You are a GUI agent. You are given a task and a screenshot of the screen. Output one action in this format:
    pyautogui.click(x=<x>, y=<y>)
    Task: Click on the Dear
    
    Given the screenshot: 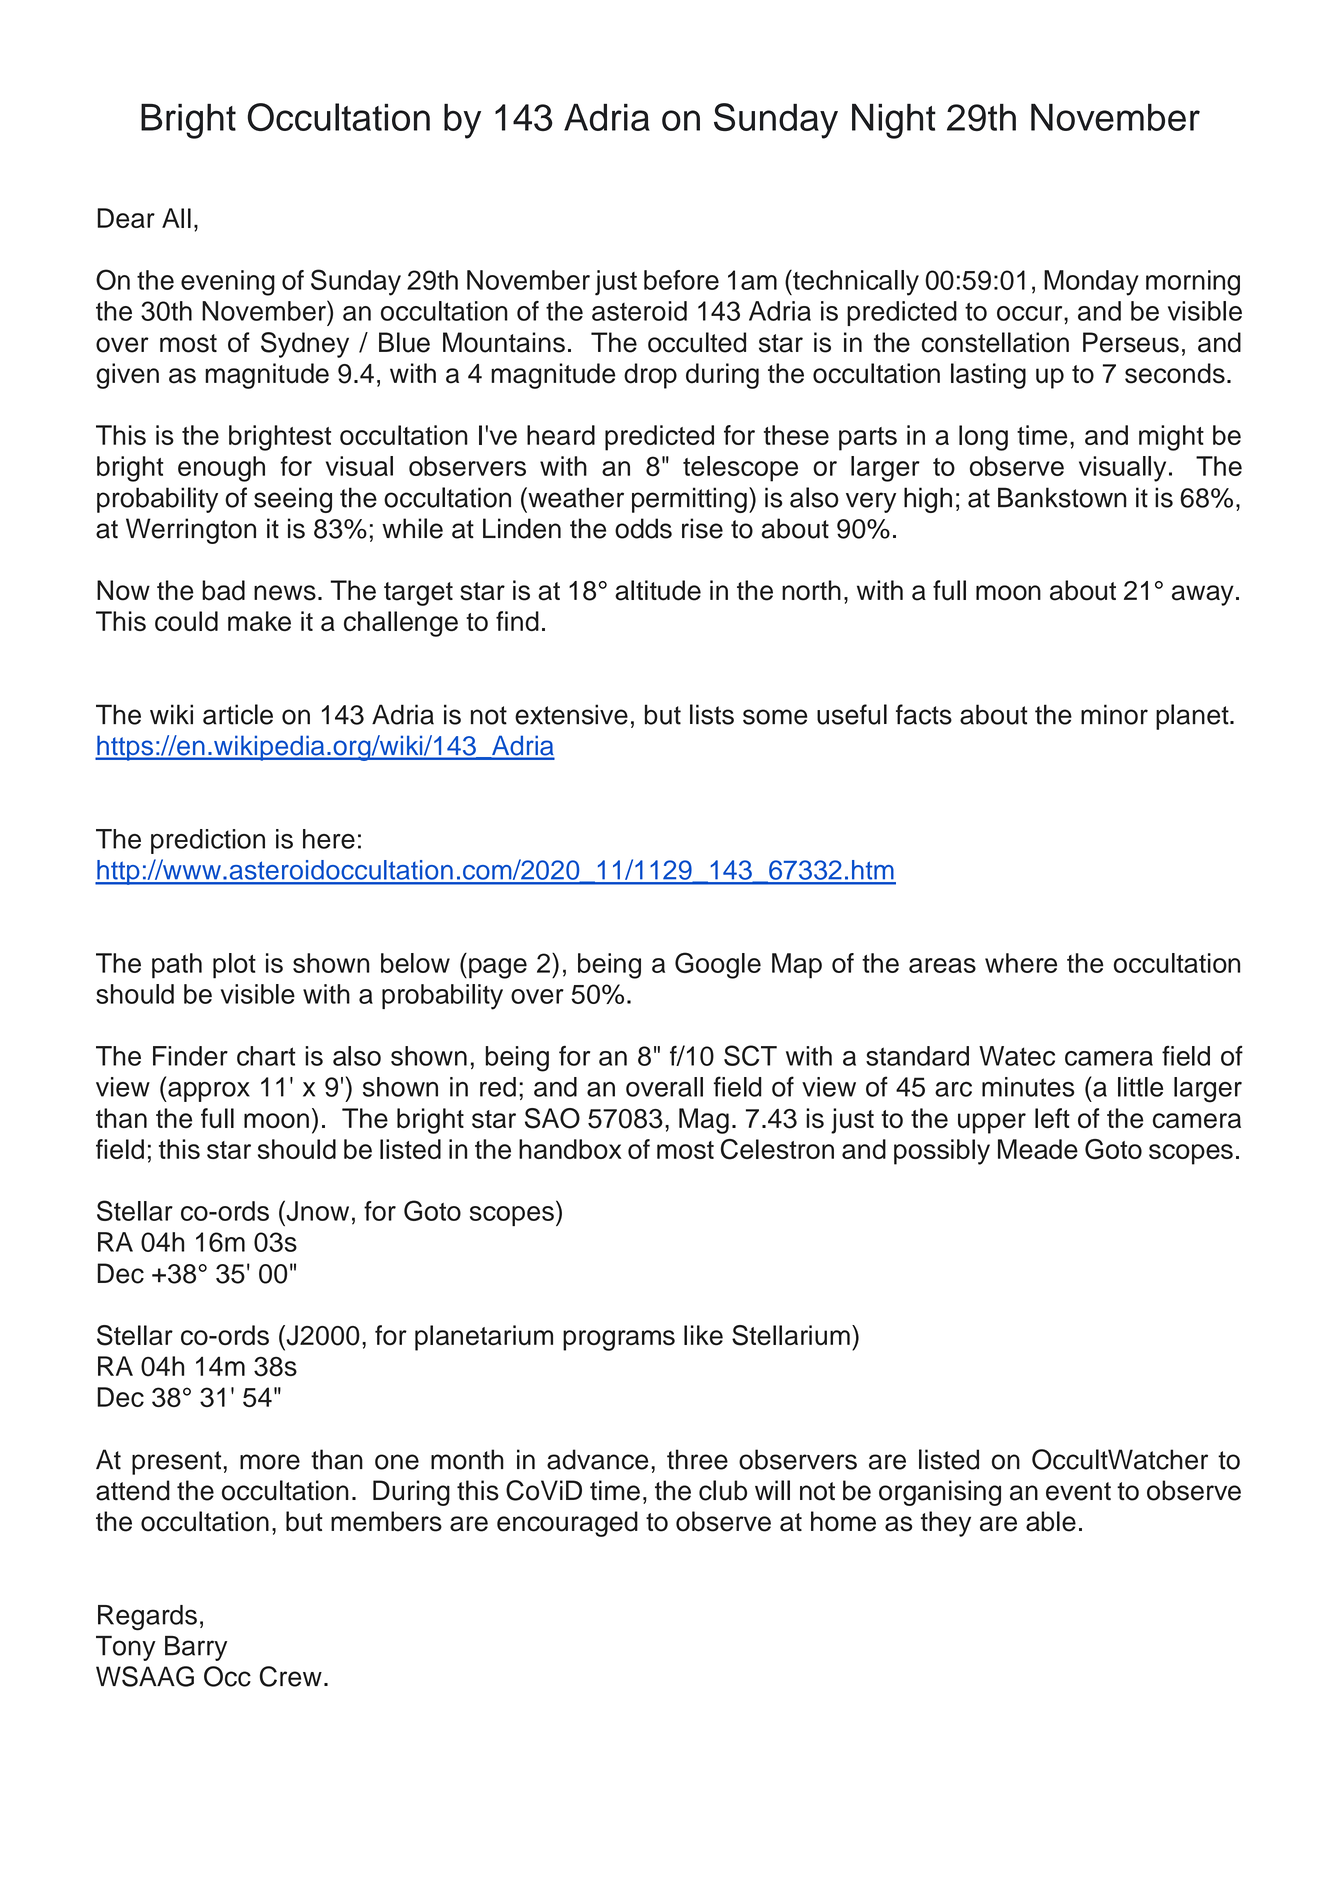 What is the action you would take?
    pyautogui.click(x=126, y=218)
